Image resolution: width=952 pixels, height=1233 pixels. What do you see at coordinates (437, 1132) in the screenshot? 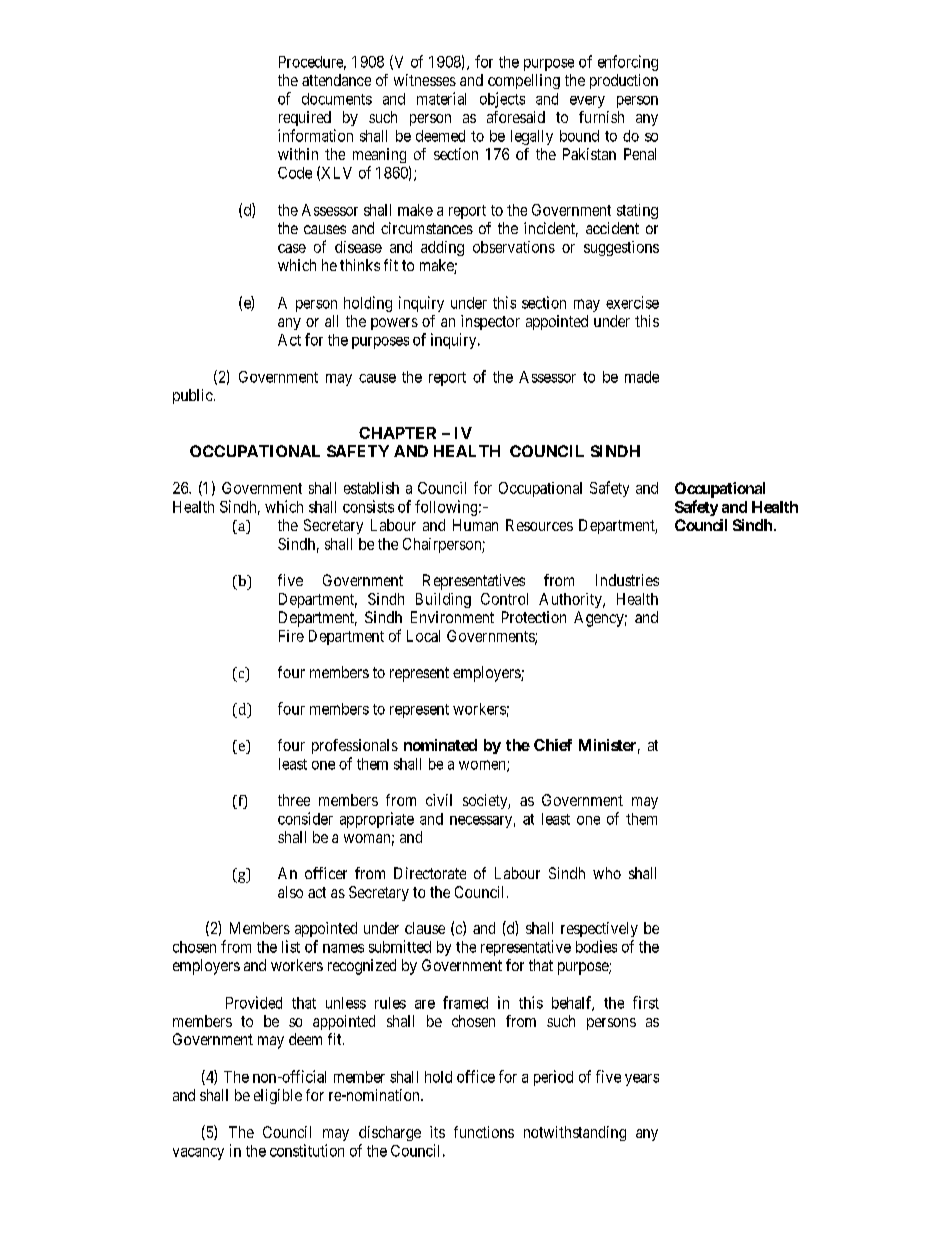
I see `its` at bounding box center [437, 1132].
